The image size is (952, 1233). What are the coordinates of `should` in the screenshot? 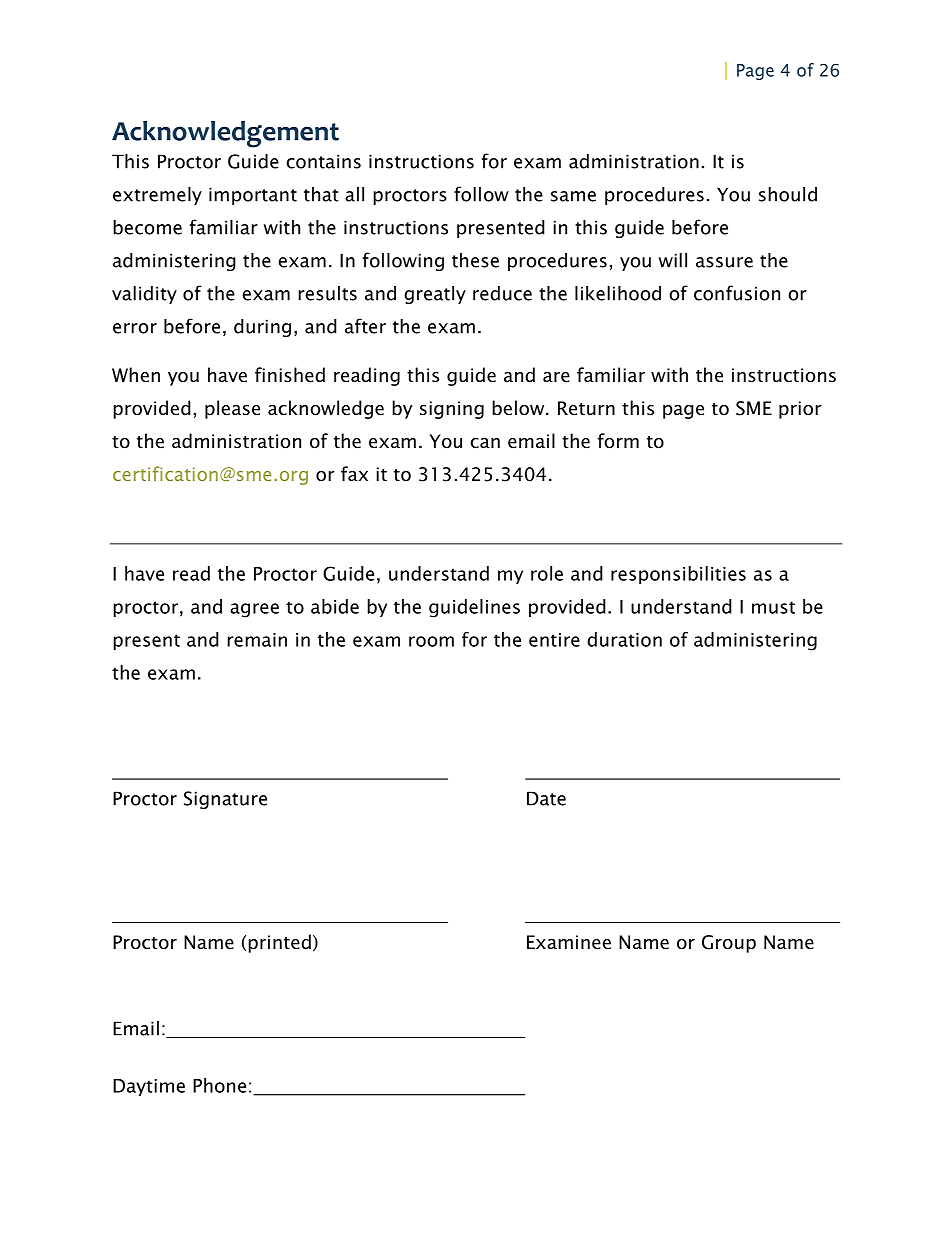 It's located at (788, 194).
